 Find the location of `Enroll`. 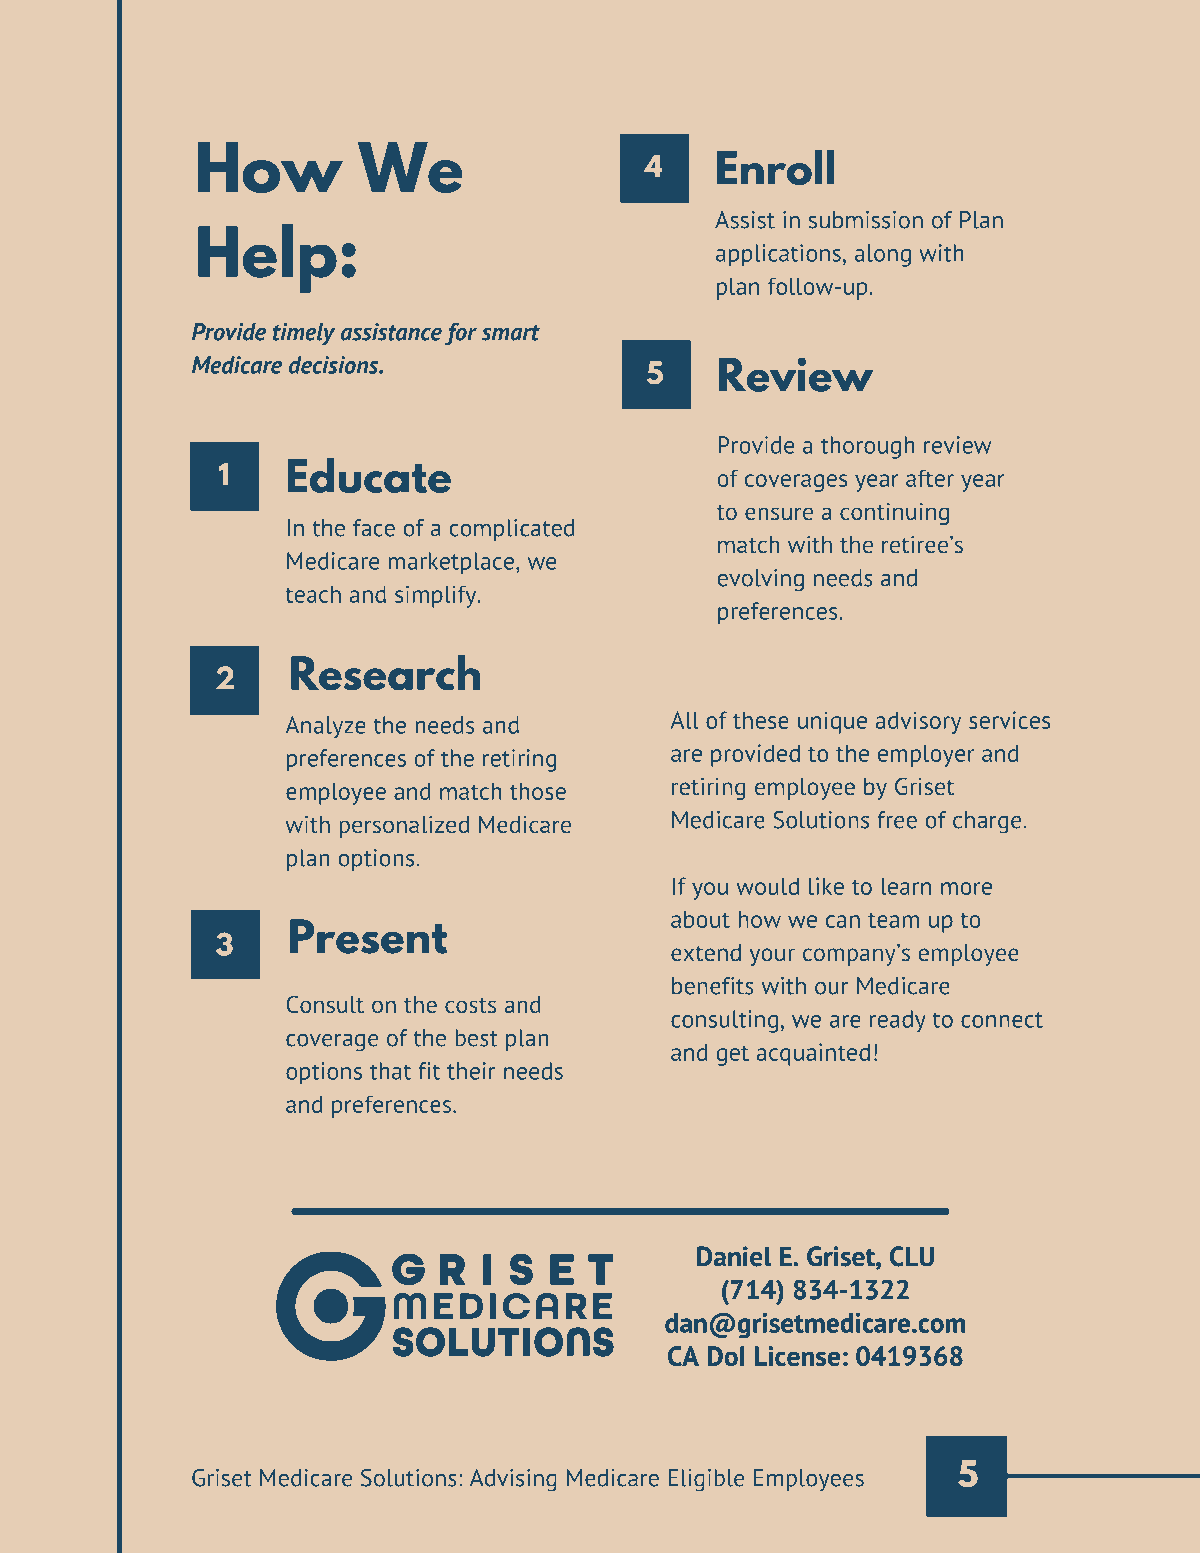

Enroll is located at coordinates (776, 167).
